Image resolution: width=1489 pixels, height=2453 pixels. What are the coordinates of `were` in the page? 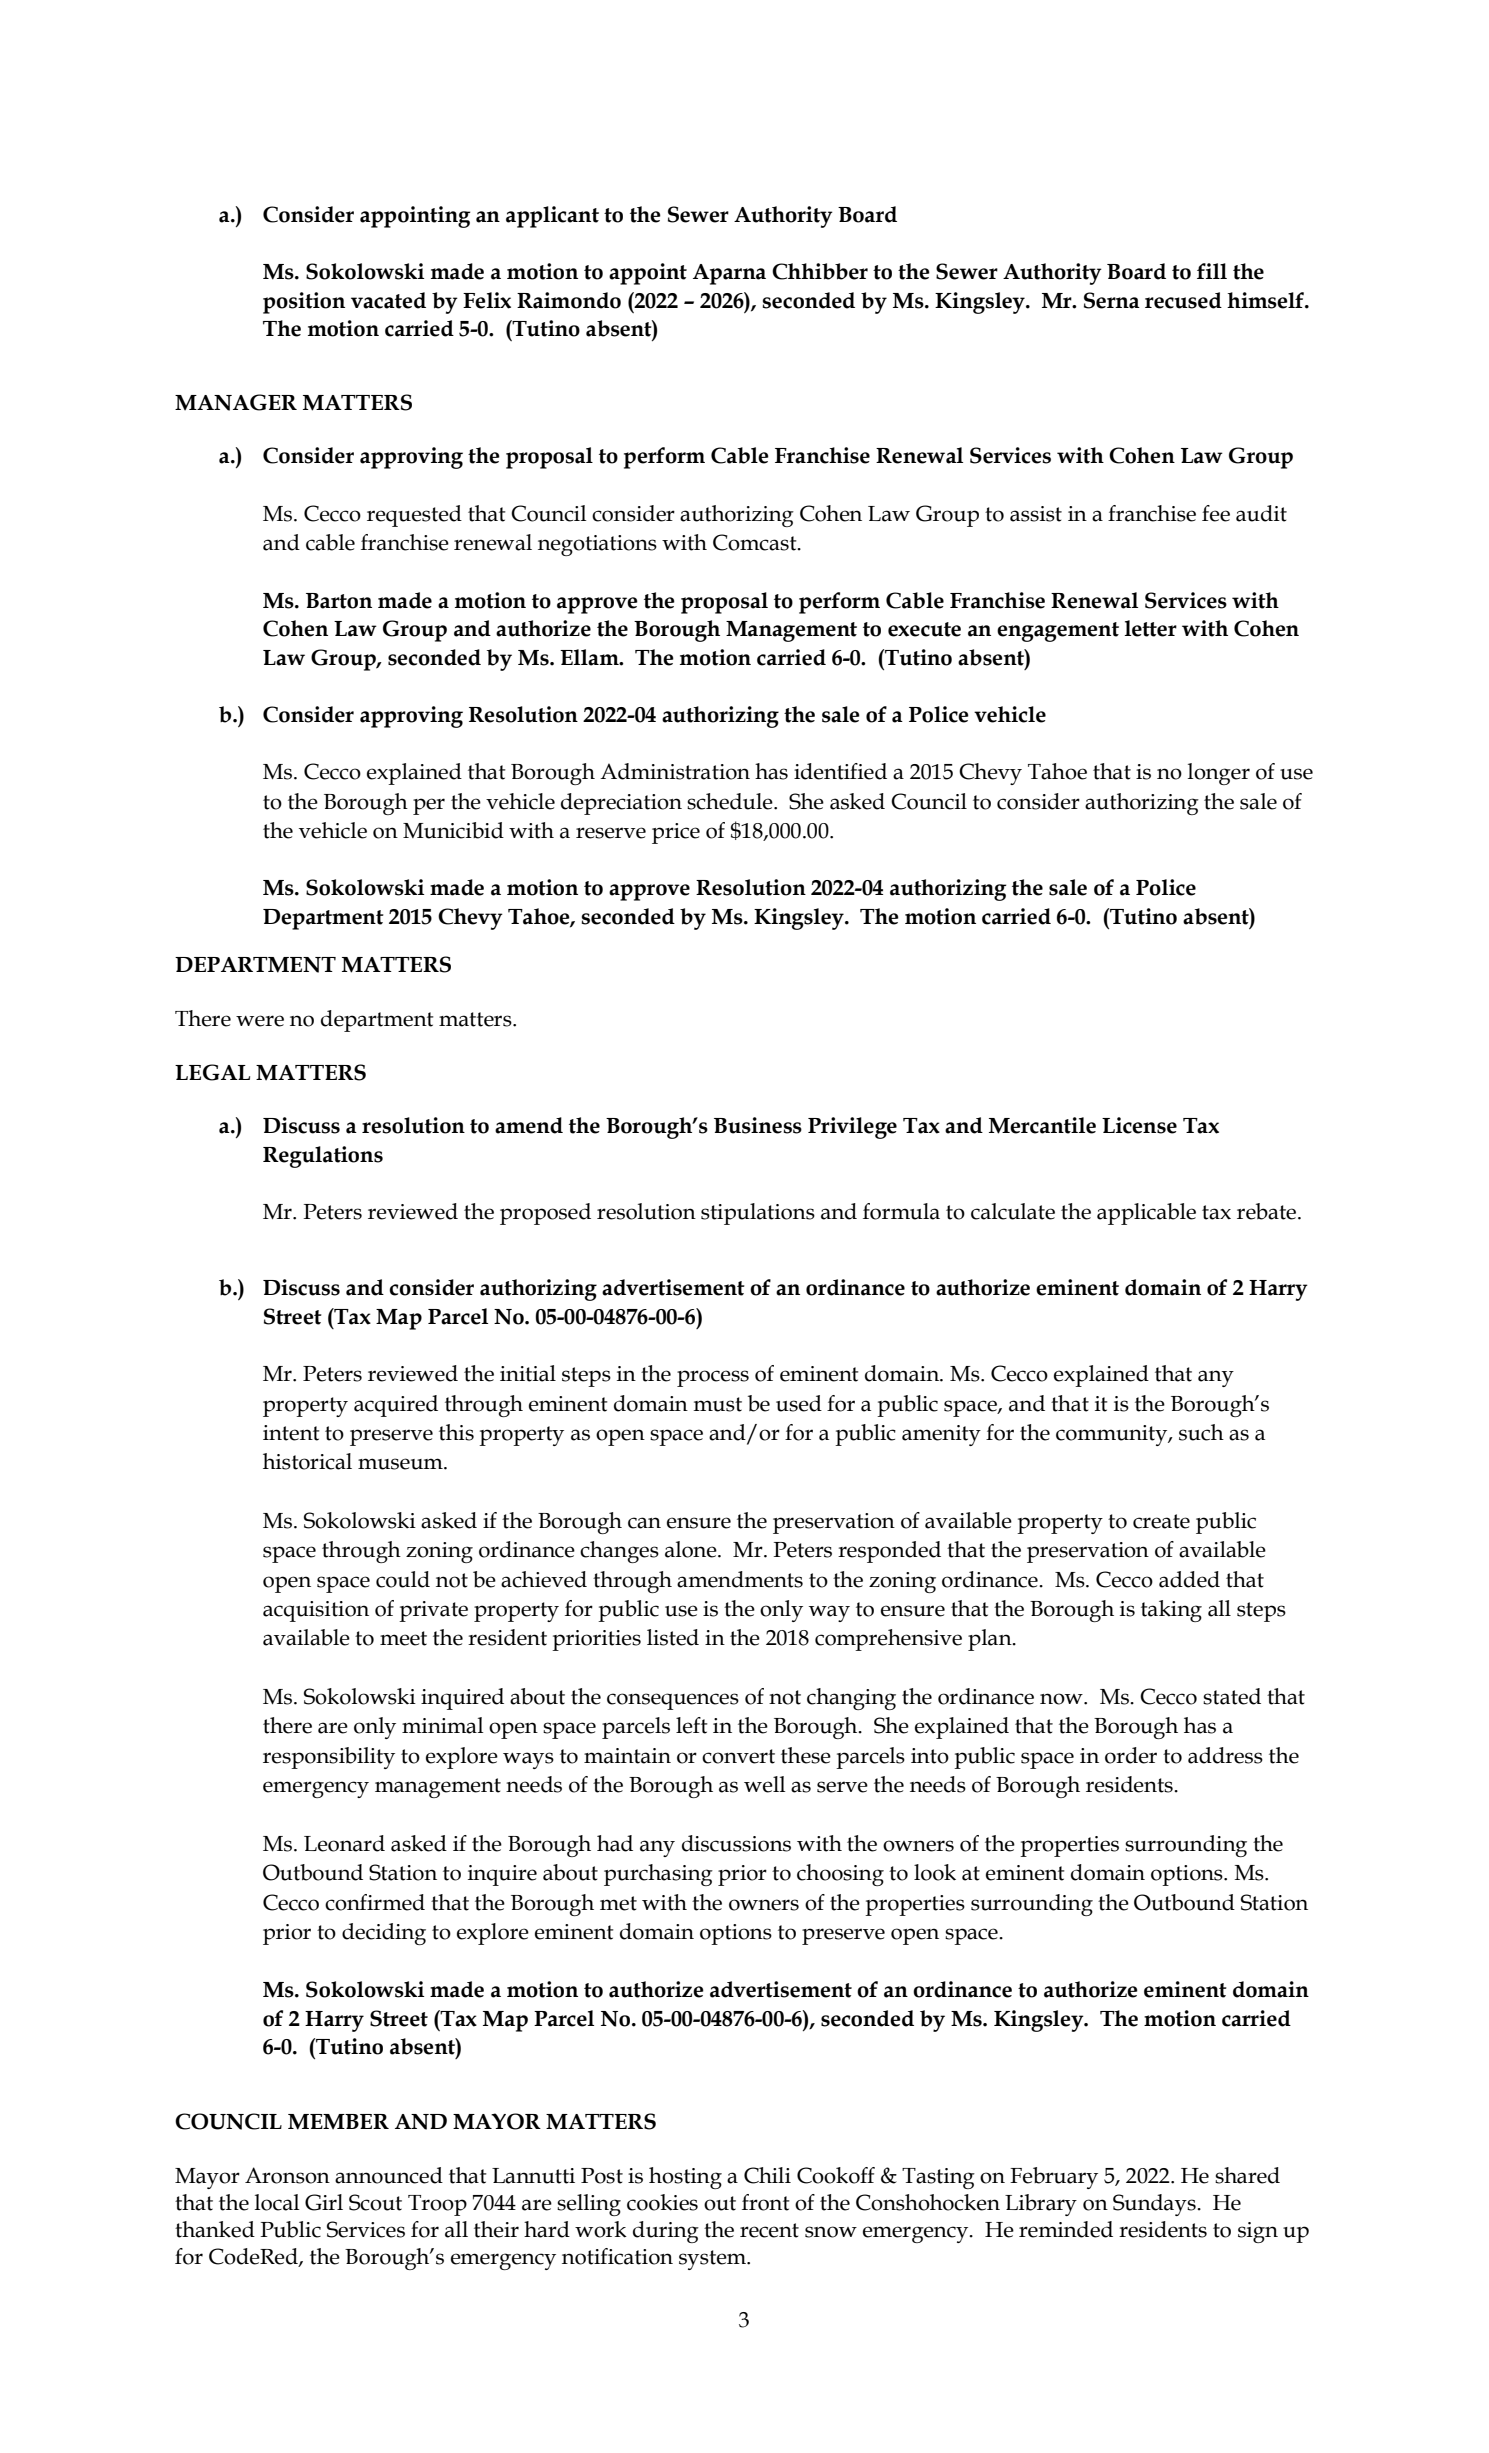 It's located at (260, 1021).
